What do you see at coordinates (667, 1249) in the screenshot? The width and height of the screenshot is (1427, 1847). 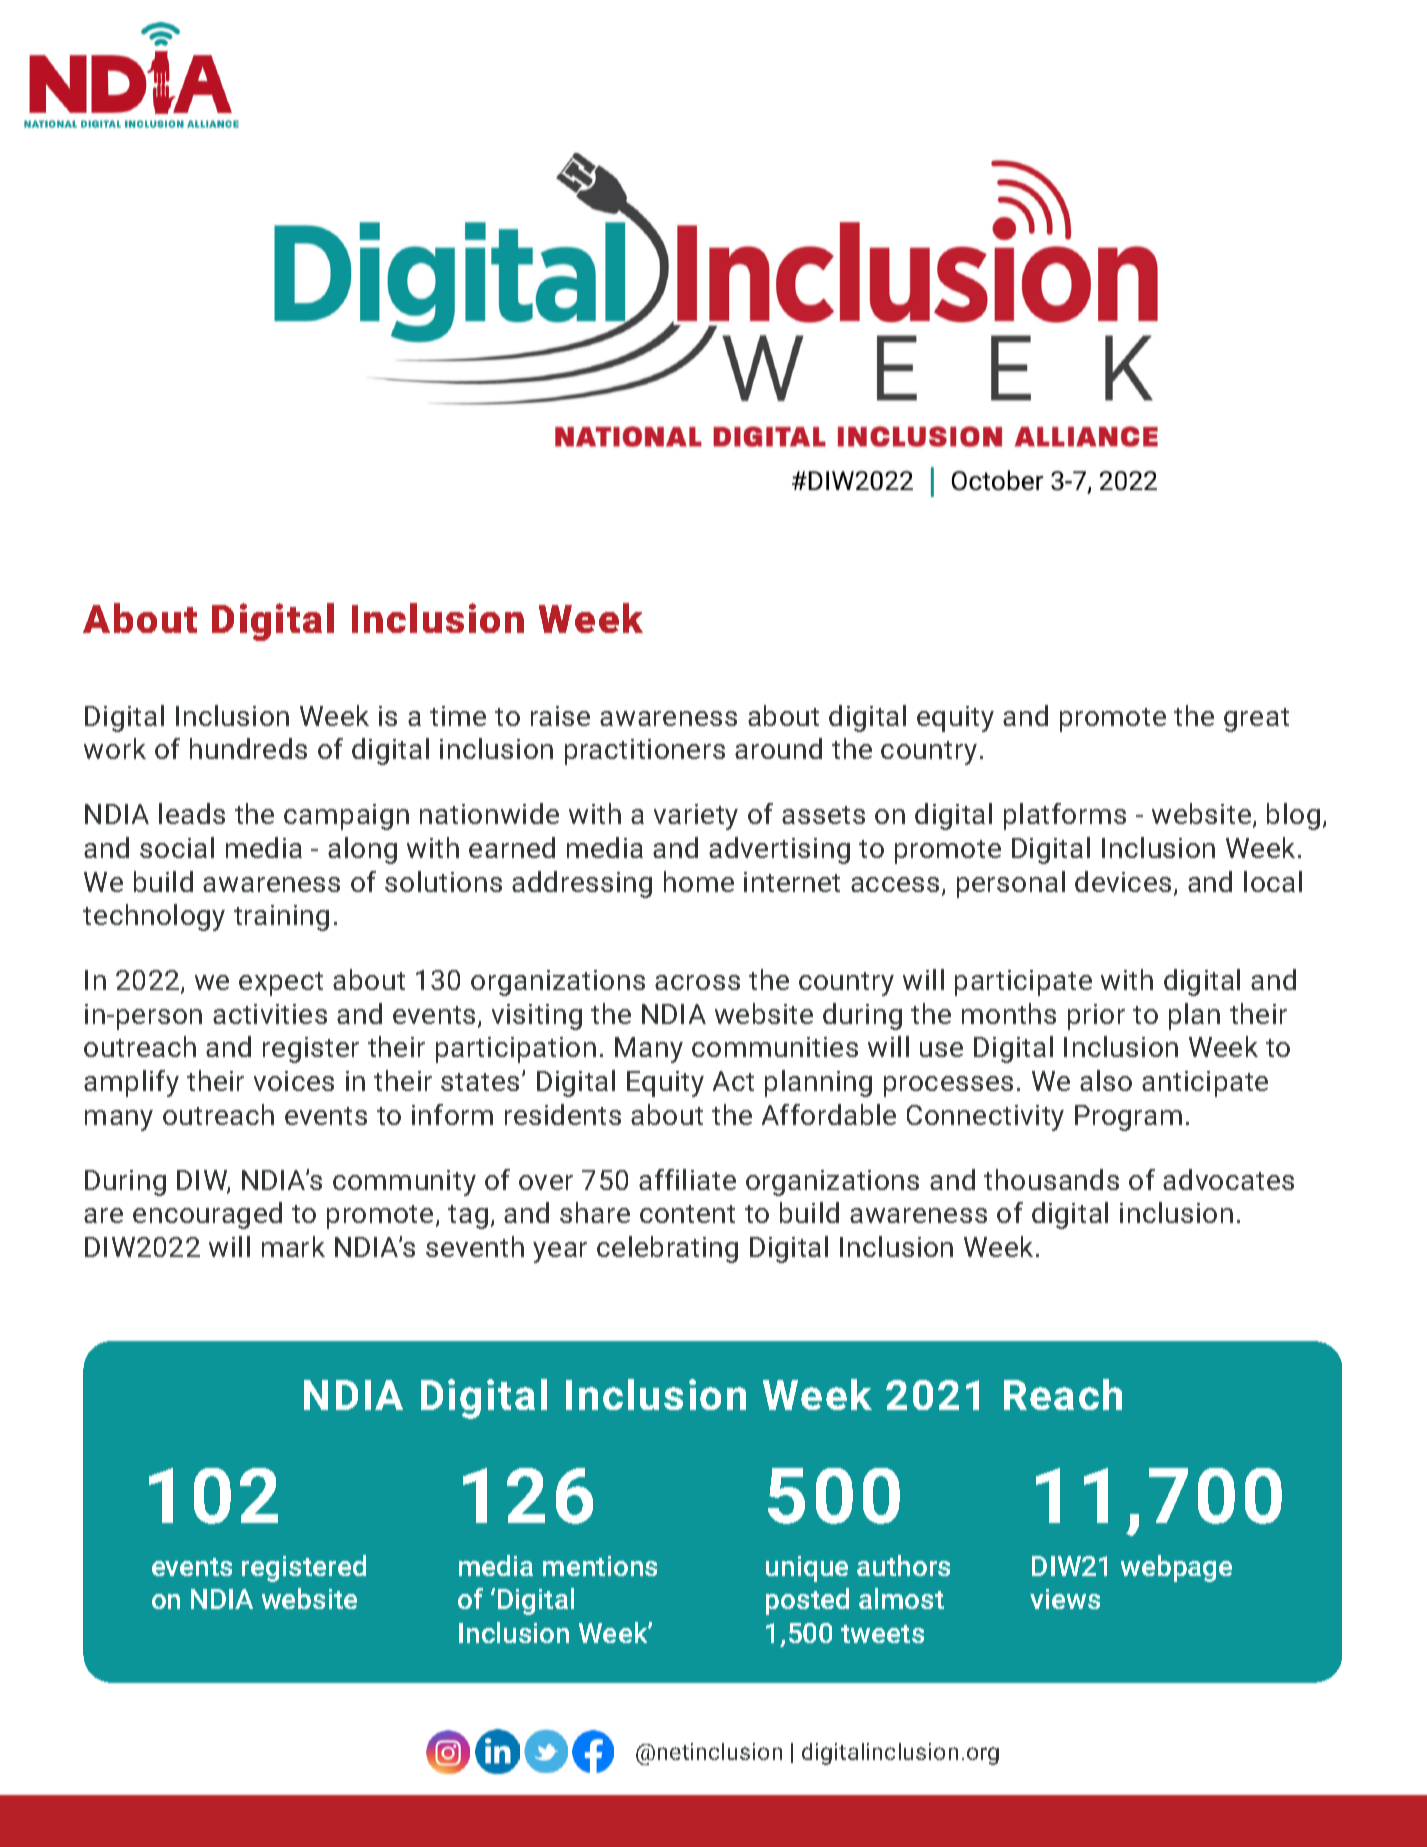 I see `celebrating` at bounding box center [667, 1249].
